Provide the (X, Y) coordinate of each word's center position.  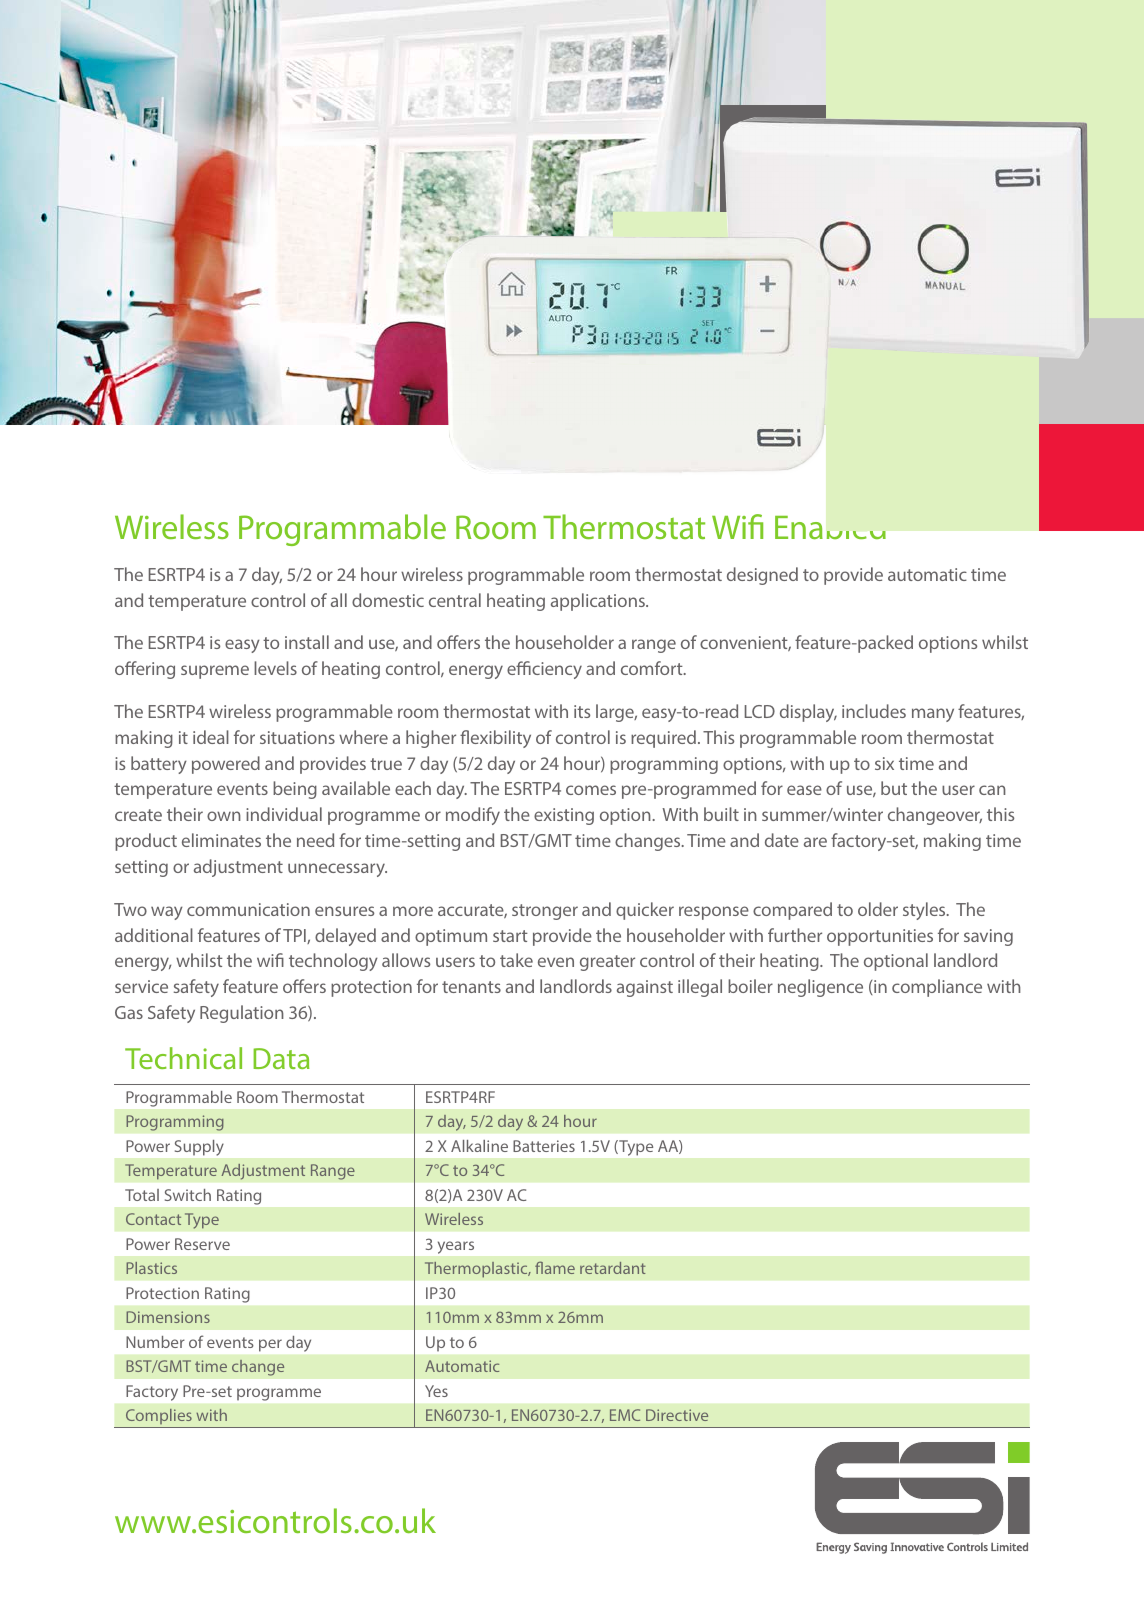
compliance (937, 988)
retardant (613, 1268)
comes (591, 790)
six (884, 763)
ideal (211, 737)
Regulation (242, 1014)
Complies (158, 1418)
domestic (388, 600)
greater (607, 963)
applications (599, 602)
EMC (625, 1415)
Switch (188, 1195)
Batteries (544, 1146)
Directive (677, 1415)
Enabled (830, 527)
